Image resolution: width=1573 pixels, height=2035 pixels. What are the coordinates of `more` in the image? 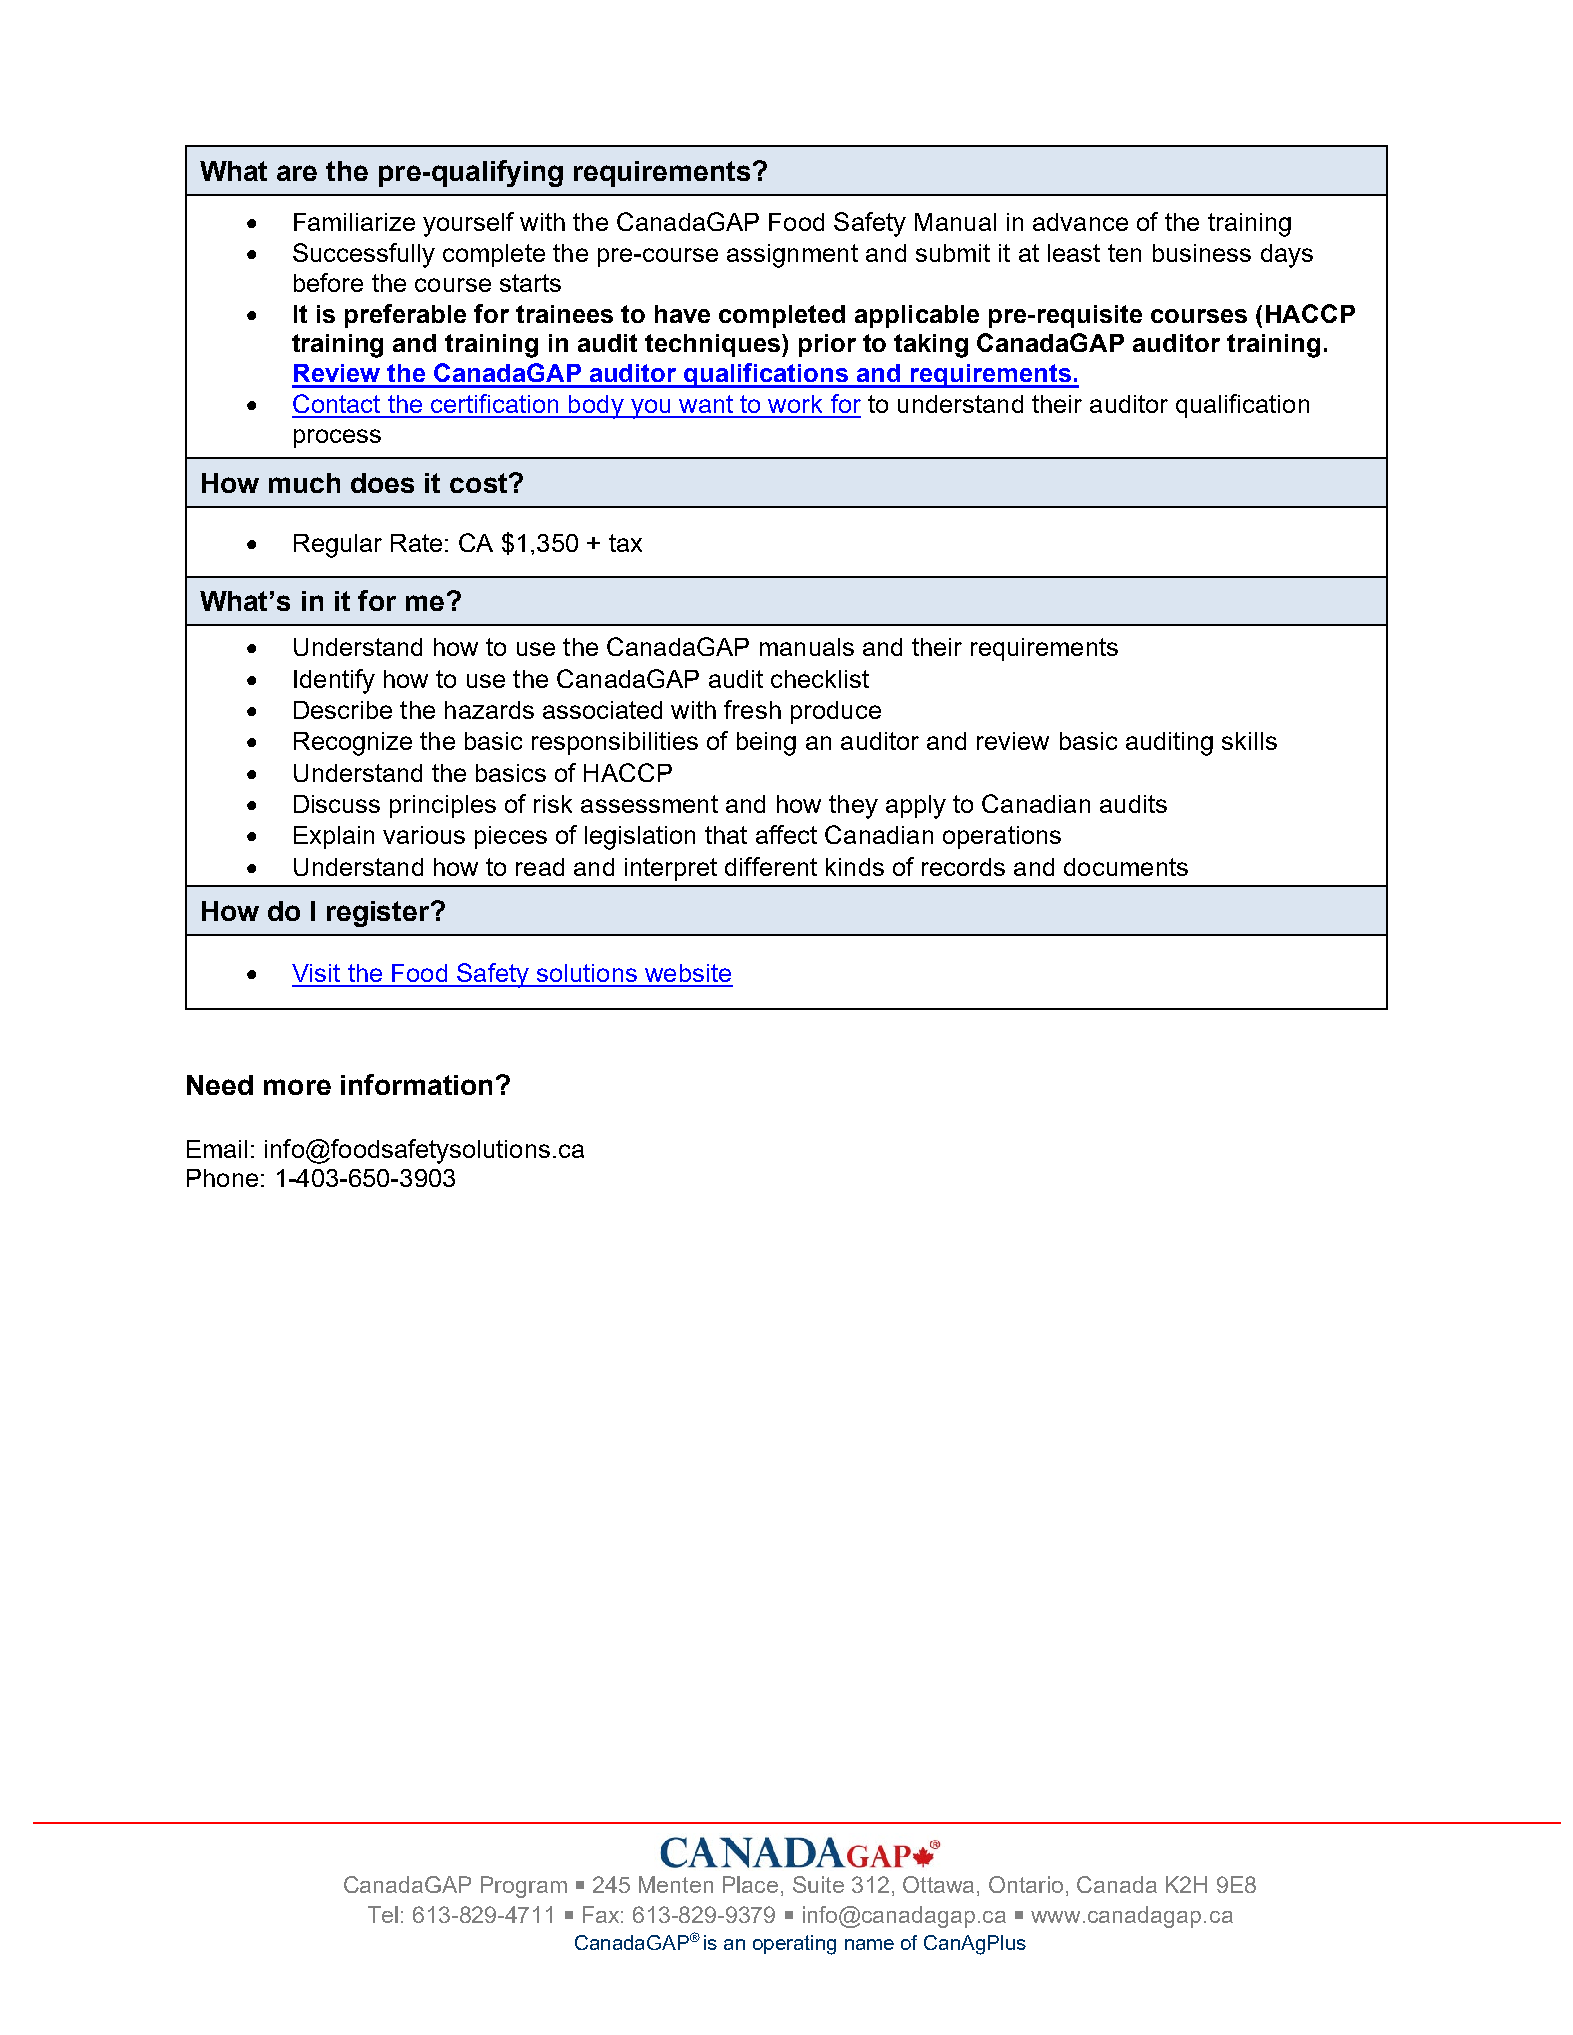 It's located at (297, 1087).
